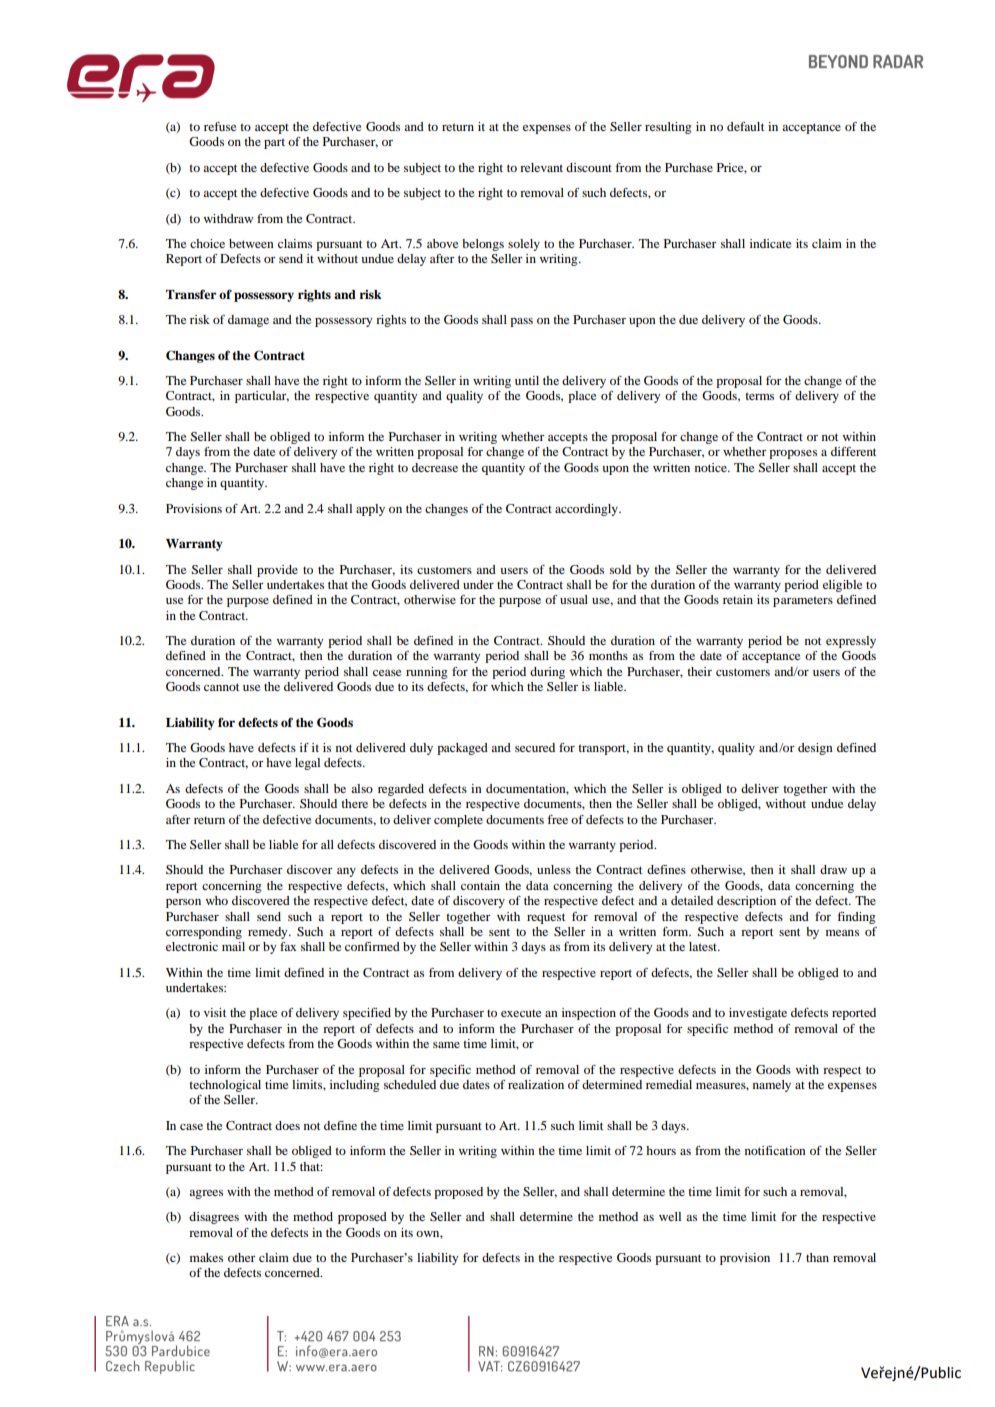 The image size is (995, 1407). What do you see at coordinates (574, 599) in the document?
I see `usual` at bounding box center [574, 599].
